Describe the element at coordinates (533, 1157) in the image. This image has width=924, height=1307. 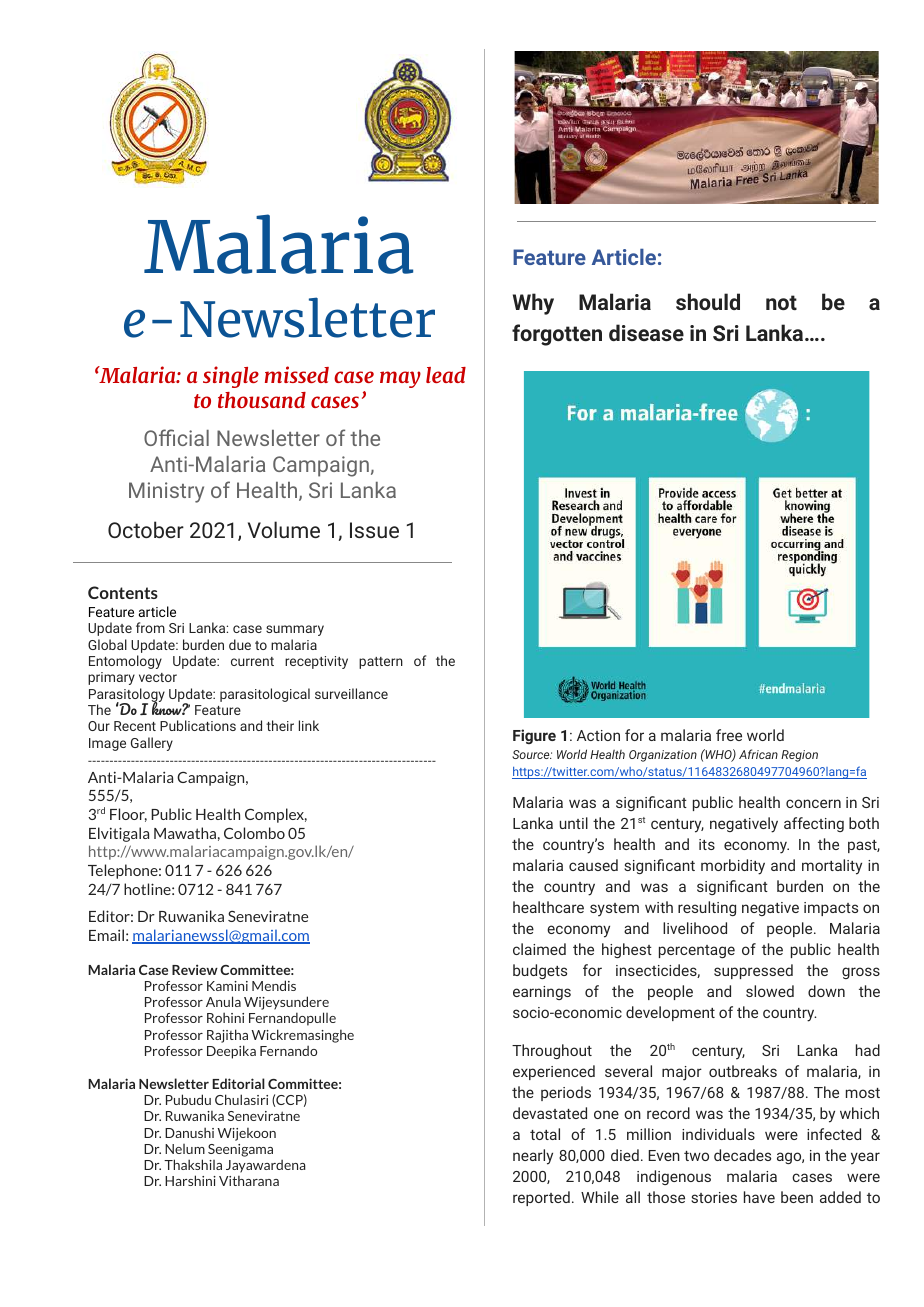
I see `nearly` at that location.
